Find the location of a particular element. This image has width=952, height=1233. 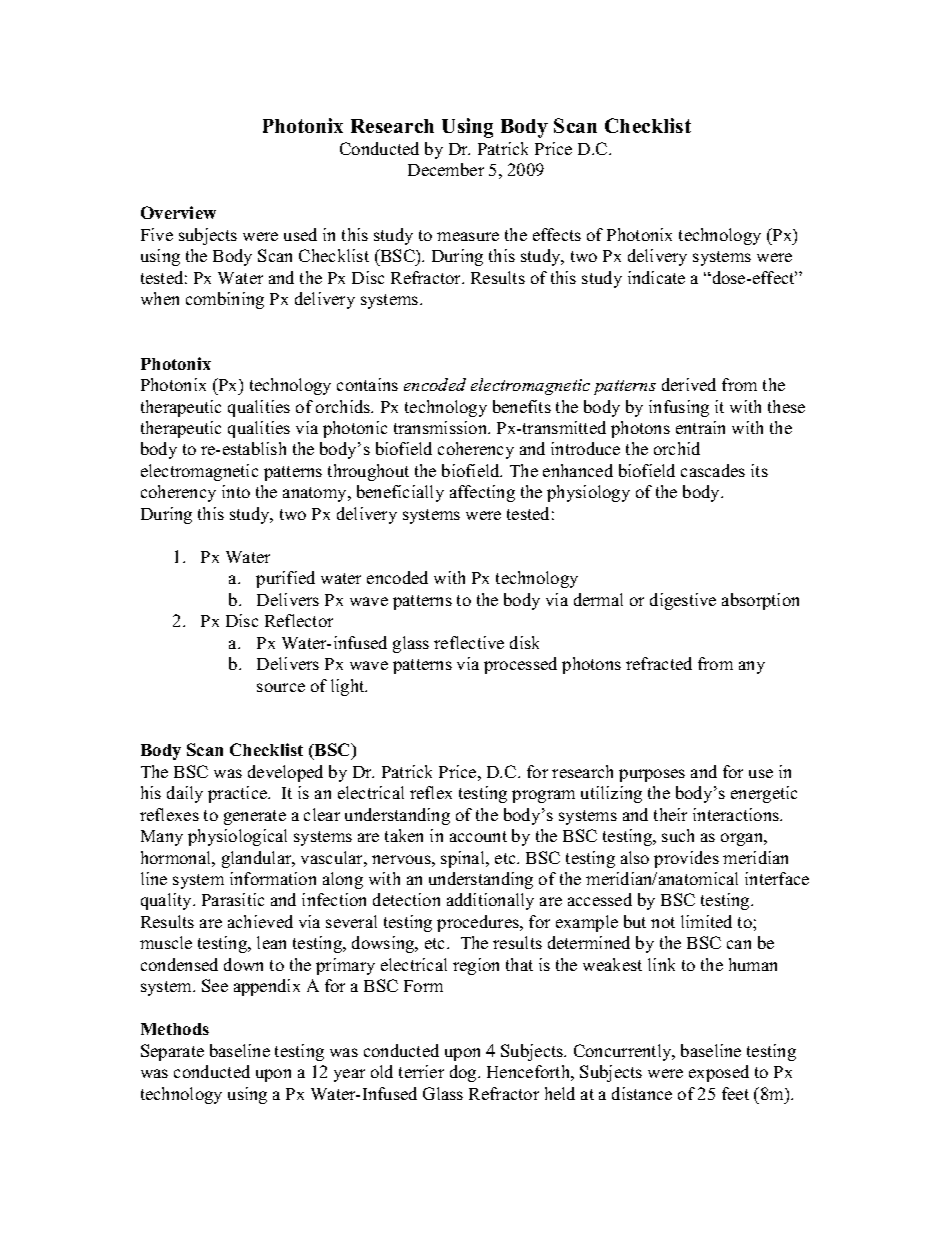

combining is located at coordinates (225, 300).
